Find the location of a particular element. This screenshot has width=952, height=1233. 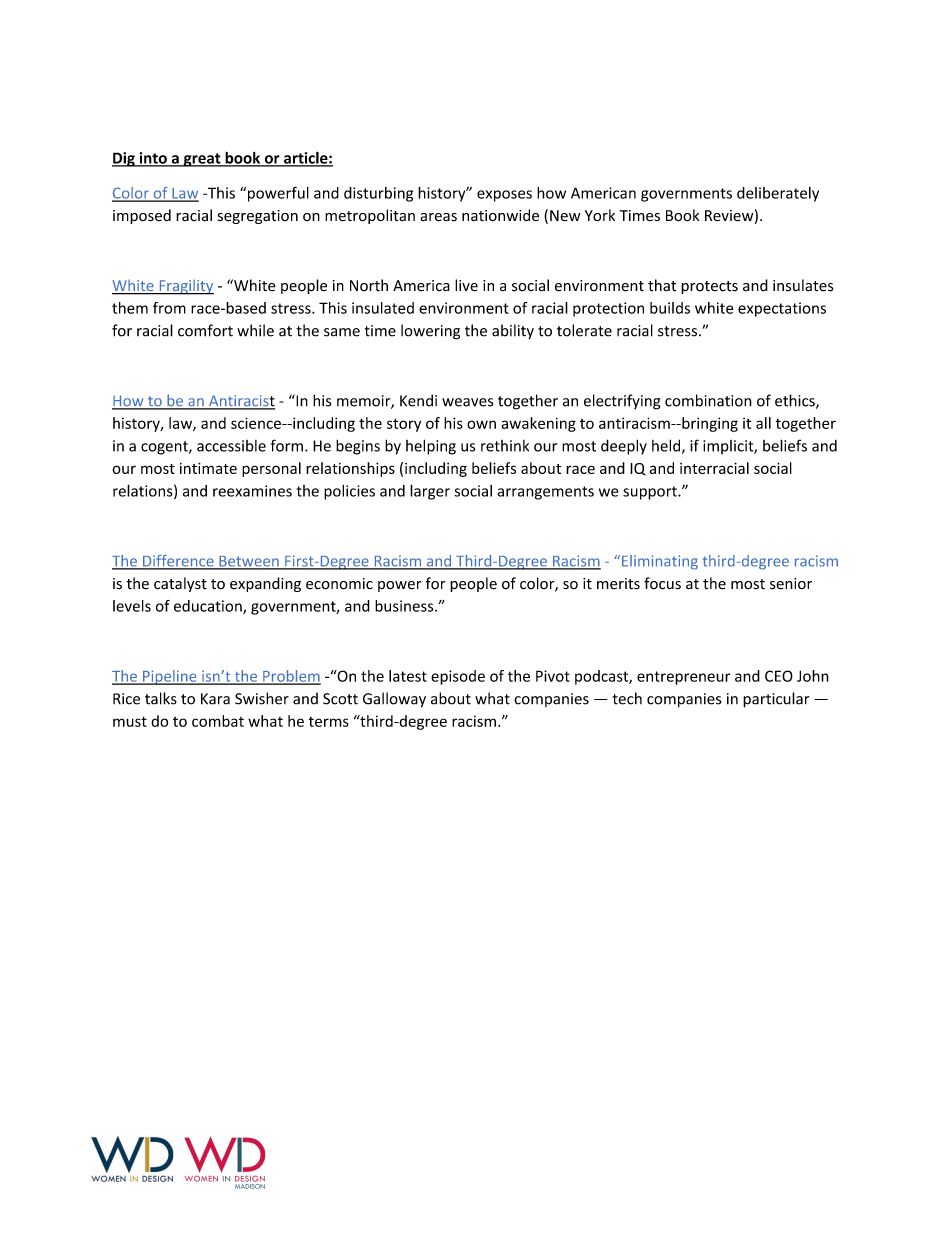

Kara is located at coordinates (215, 699).
